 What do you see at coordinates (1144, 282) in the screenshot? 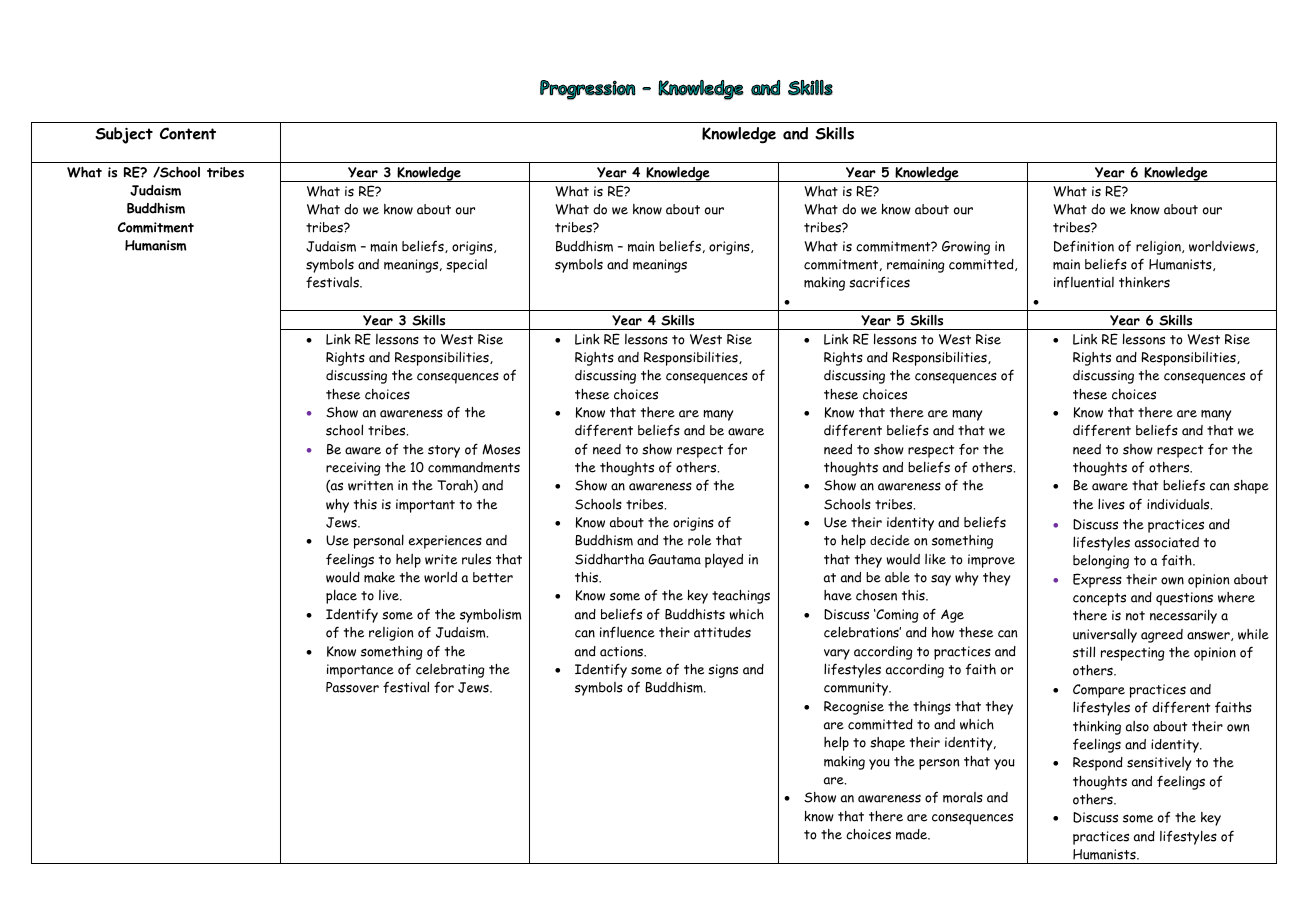
I see `thinkers` at bounding box center [1144, 282].
